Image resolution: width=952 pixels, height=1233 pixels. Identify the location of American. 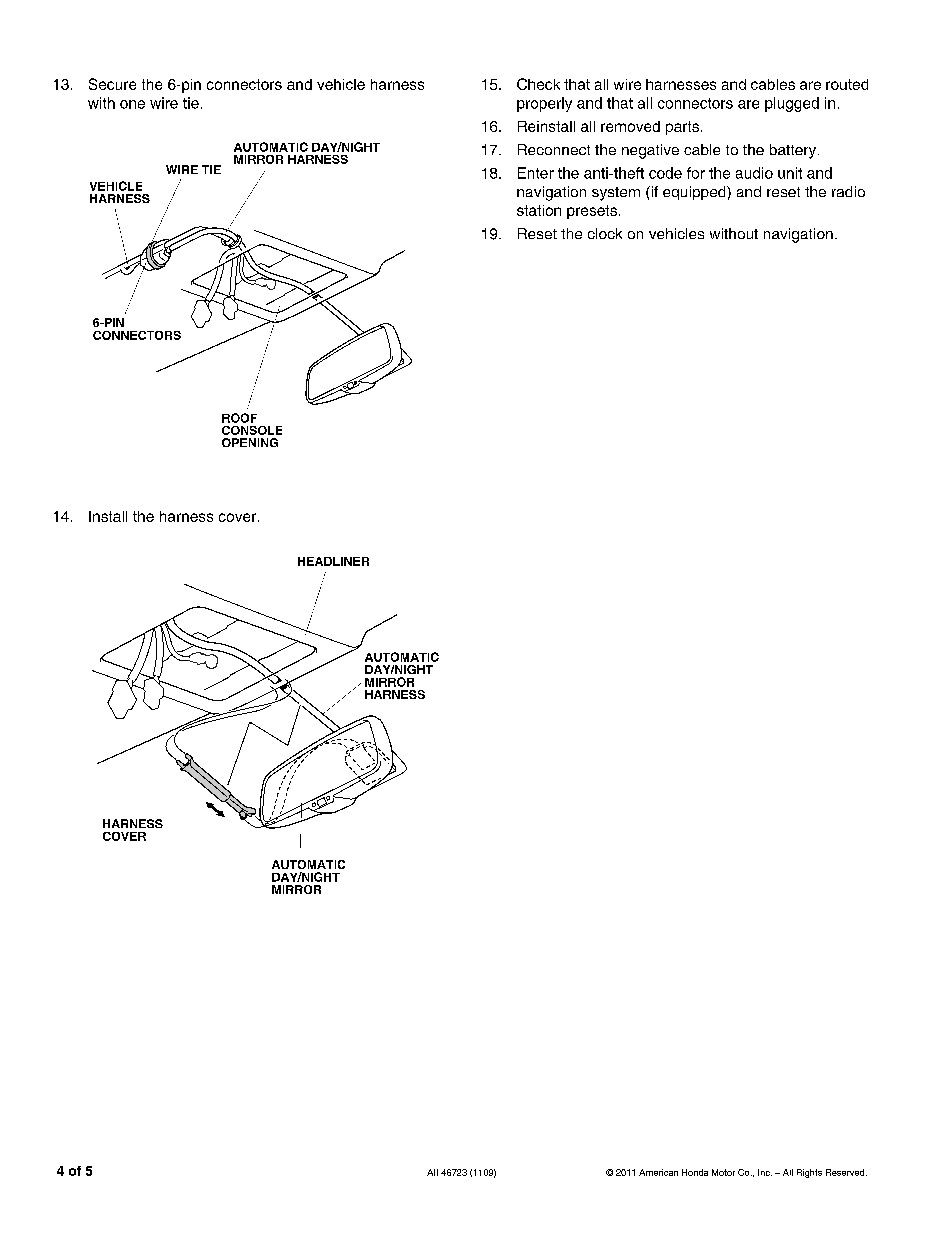
(658, 1172).
